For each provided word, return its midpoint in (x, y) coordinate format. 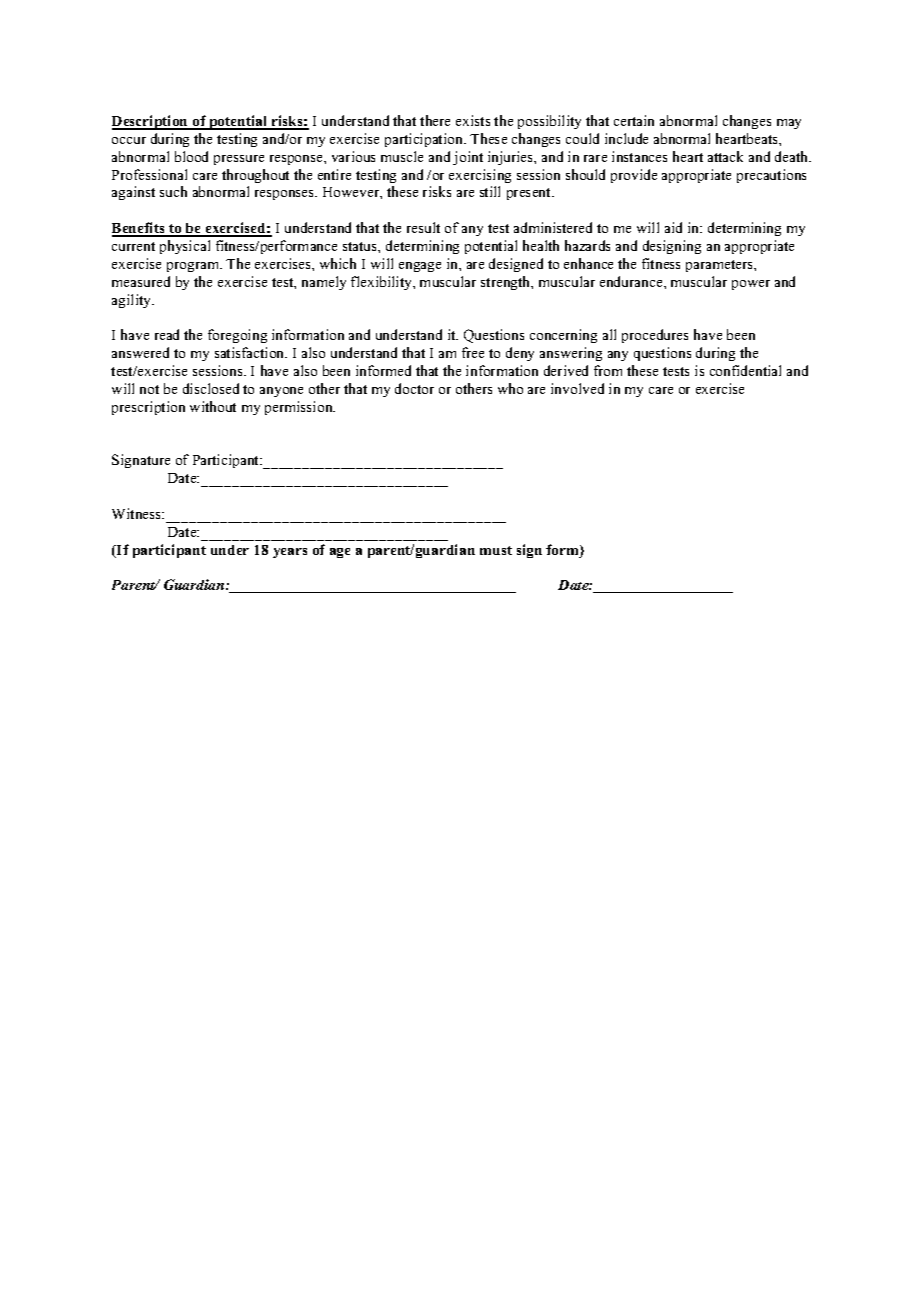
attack (725, 156)
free (473, 352)
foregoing (237, 336)
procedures (655, 336)
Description (151, 122)
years (290, 553)
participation (425, 140)
